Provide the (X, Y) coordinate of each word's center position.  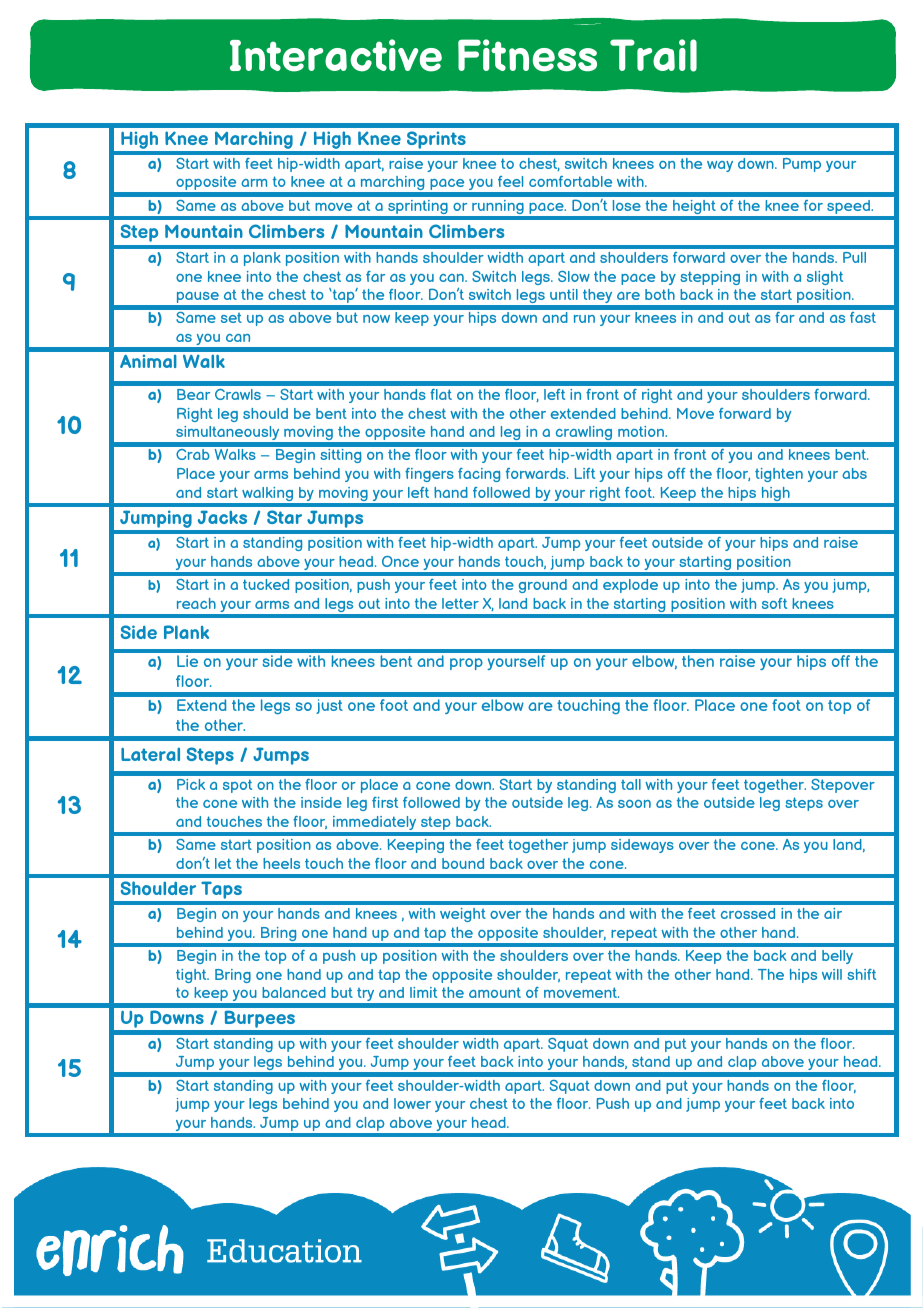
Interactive (336, 55)
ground (543, 586)
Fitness (527, 55)
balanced (294, 992)
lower (412, 1103)
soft (774, 603)
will (832, 974)
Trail (653, 55)
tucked (266, 584)
